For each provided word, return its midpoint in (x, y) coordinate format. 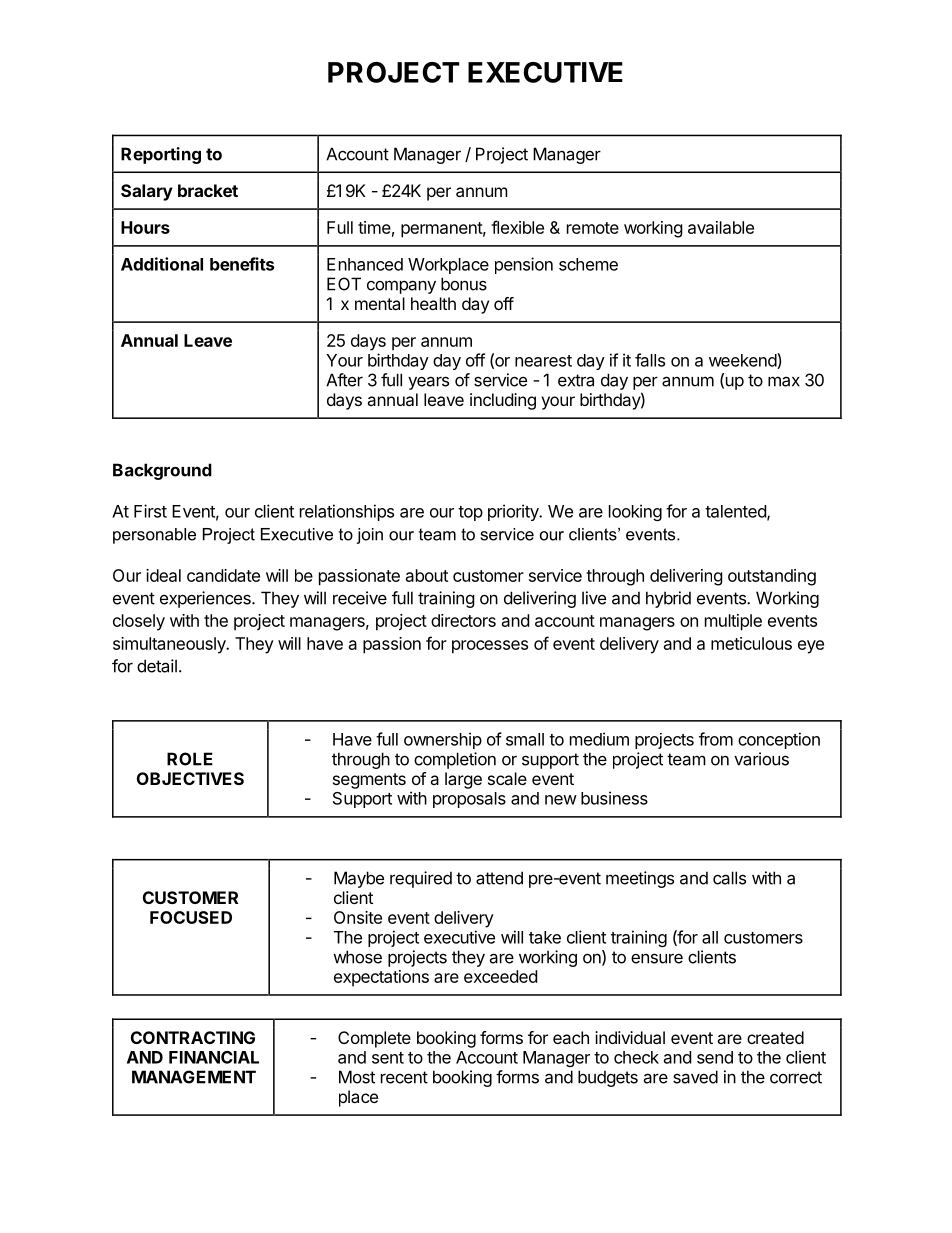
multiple (733, 622)
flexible (517, 227)
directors (463, 620)
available (721, 227)
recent (404, 1077)
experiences (206, 599)
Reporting (161, 155)
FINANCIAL (214, 1057)
